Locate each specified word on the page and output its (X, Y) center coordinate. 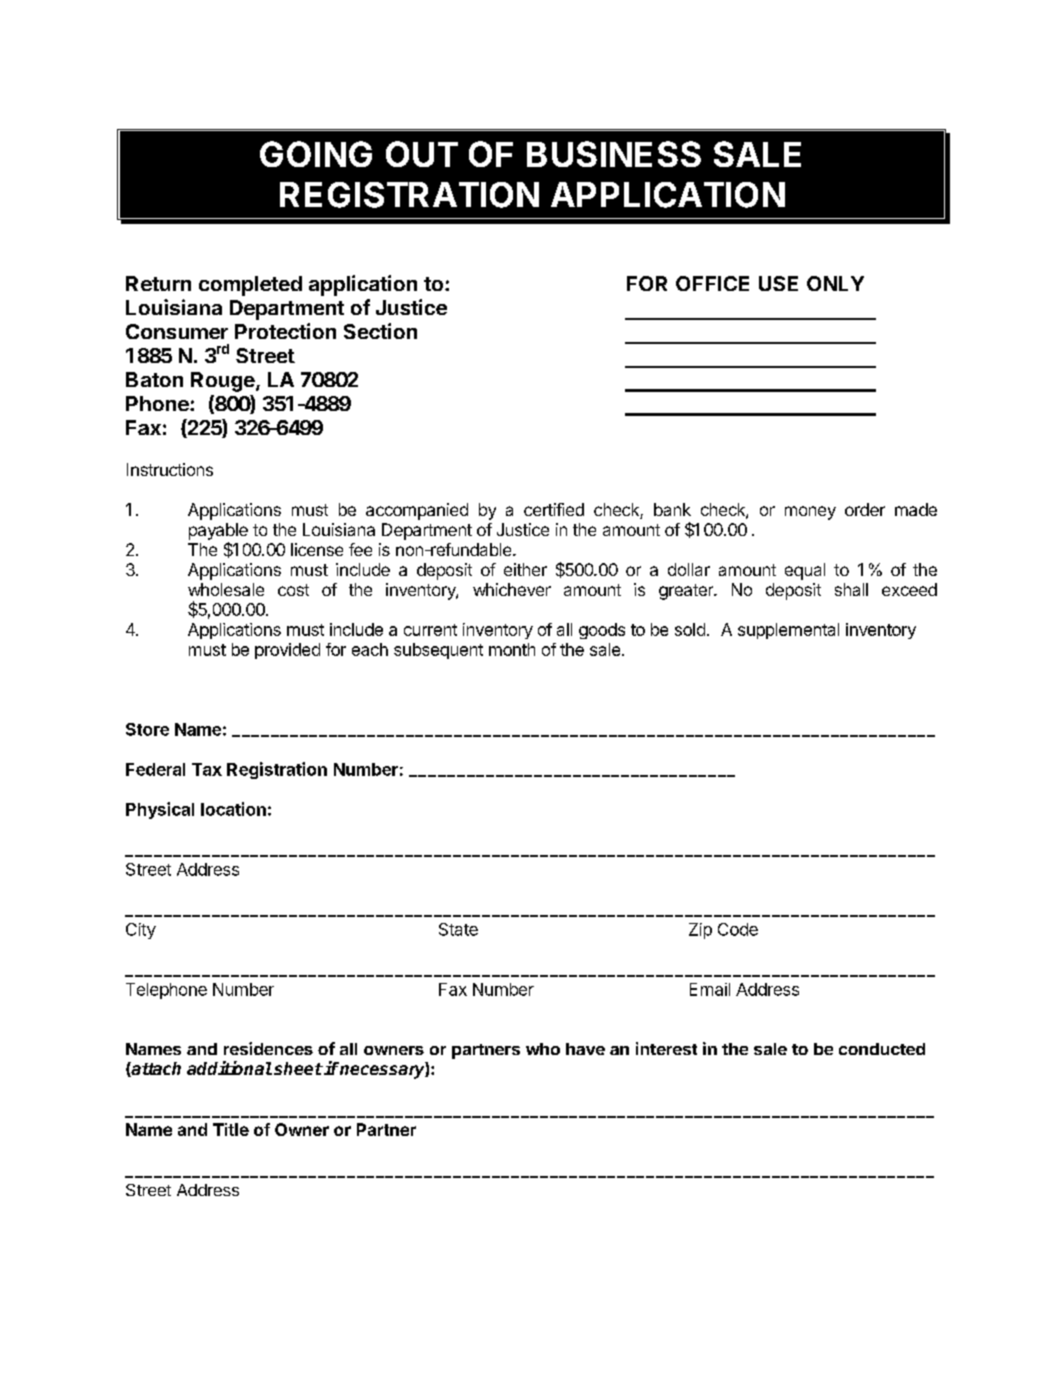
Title (231, 1129)
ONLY (835, 283)
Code (738, 929)
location (233, 809)
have (585, 1049)
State (458, 929)
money (810, 513)
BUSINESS (614, 154)
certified (554, 509)
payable (218, 531)
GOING (316, 154)
